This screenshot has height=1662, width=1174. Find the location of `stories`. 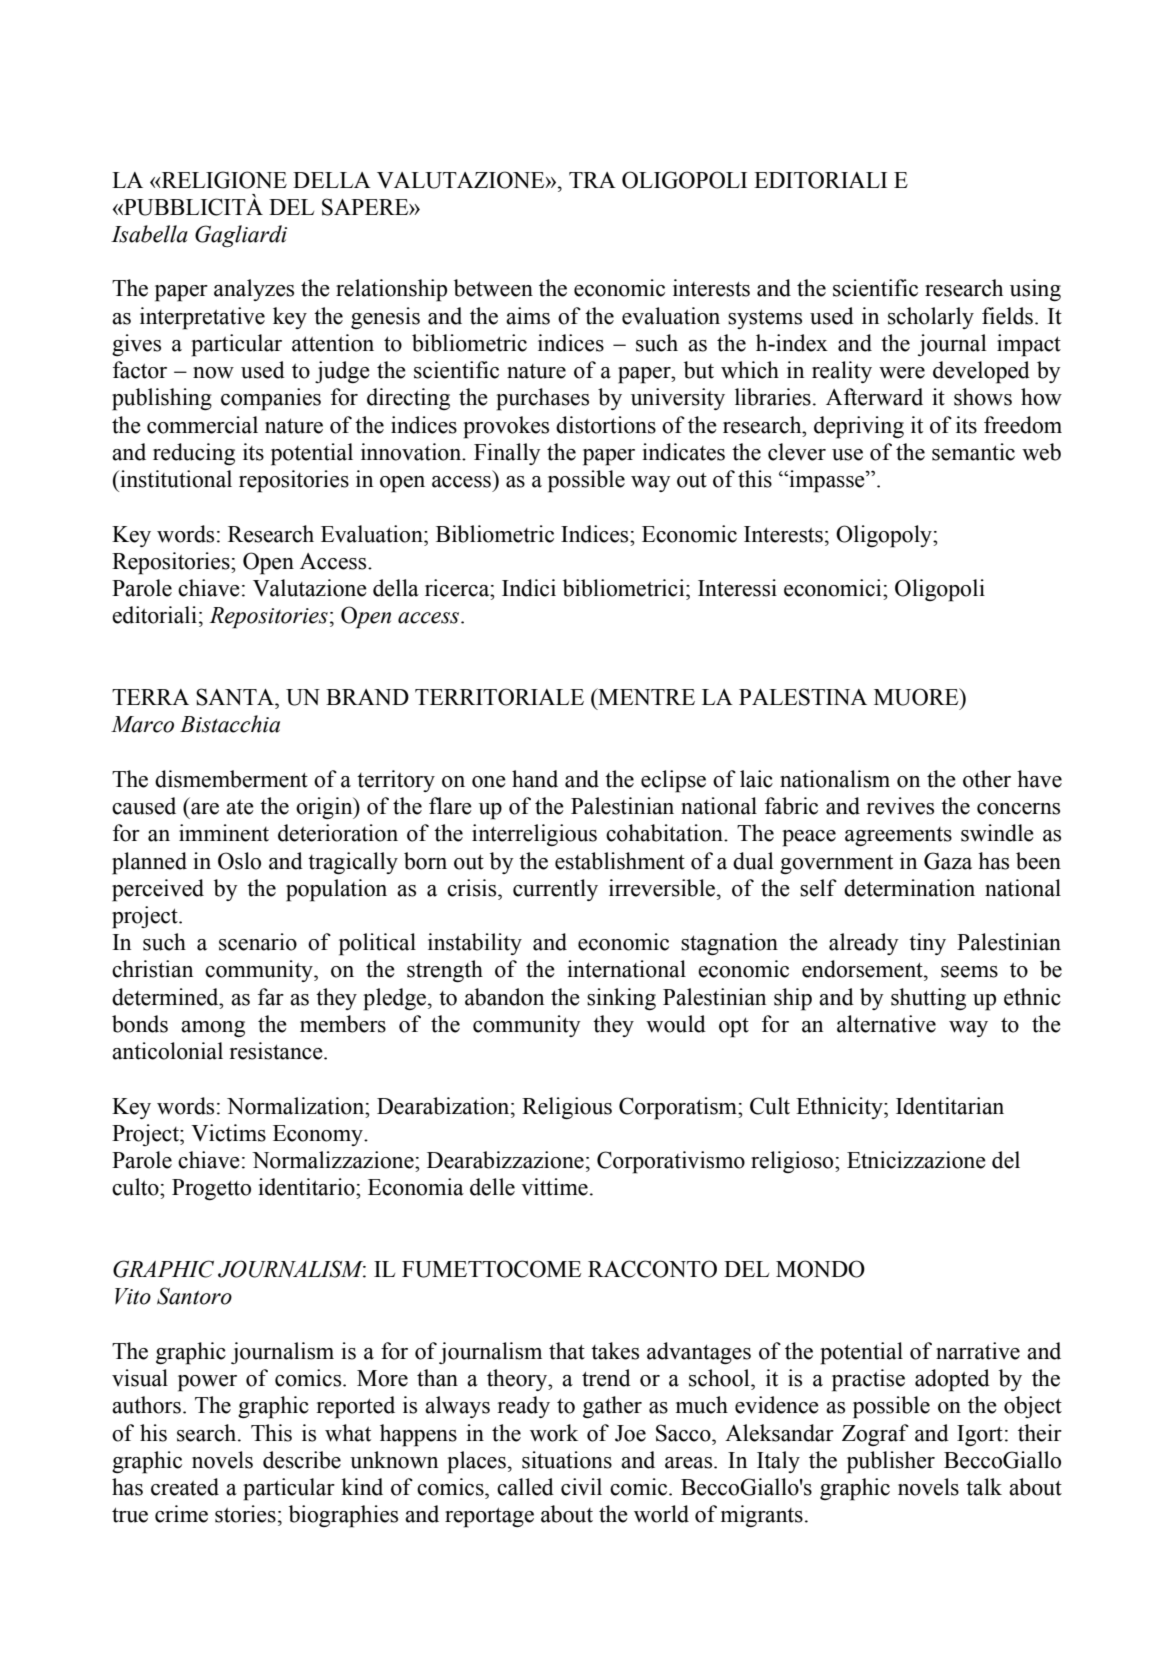

stories is located at coordinates (245, 1514).
